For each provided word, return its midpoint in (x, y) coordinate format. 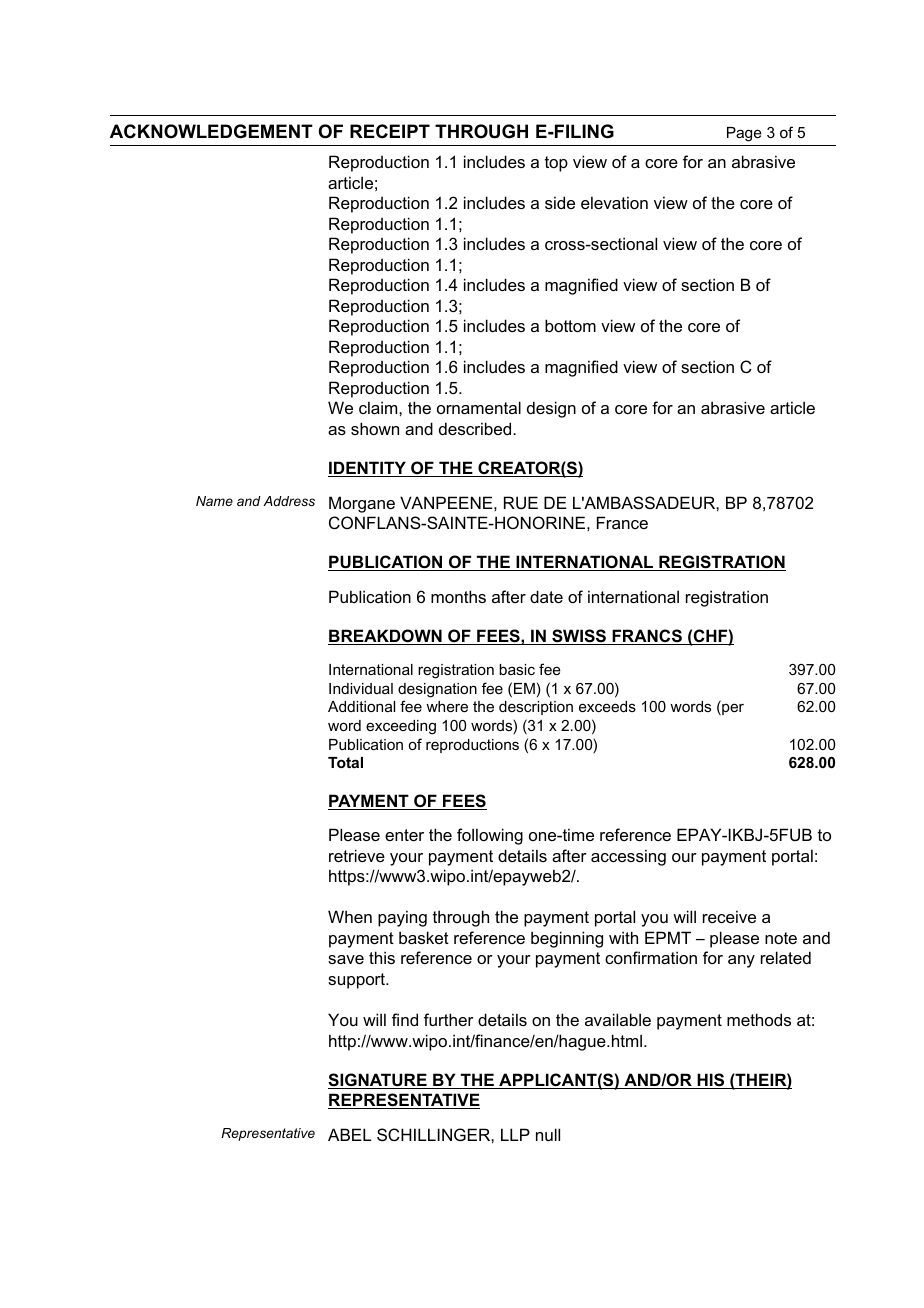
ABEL (349, 1134)
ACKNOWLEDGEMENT (211, 131)
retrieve (357, 855)
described (476, 428)
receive (729, 916)
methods (759, 1019)
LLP (515, 1134)
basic (517, 669)
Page (744, 134)
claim (379, 407)
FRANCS (647, 637)
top (556, 164)
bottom (570, 325)
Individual (361, 688)
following (490, 836)
